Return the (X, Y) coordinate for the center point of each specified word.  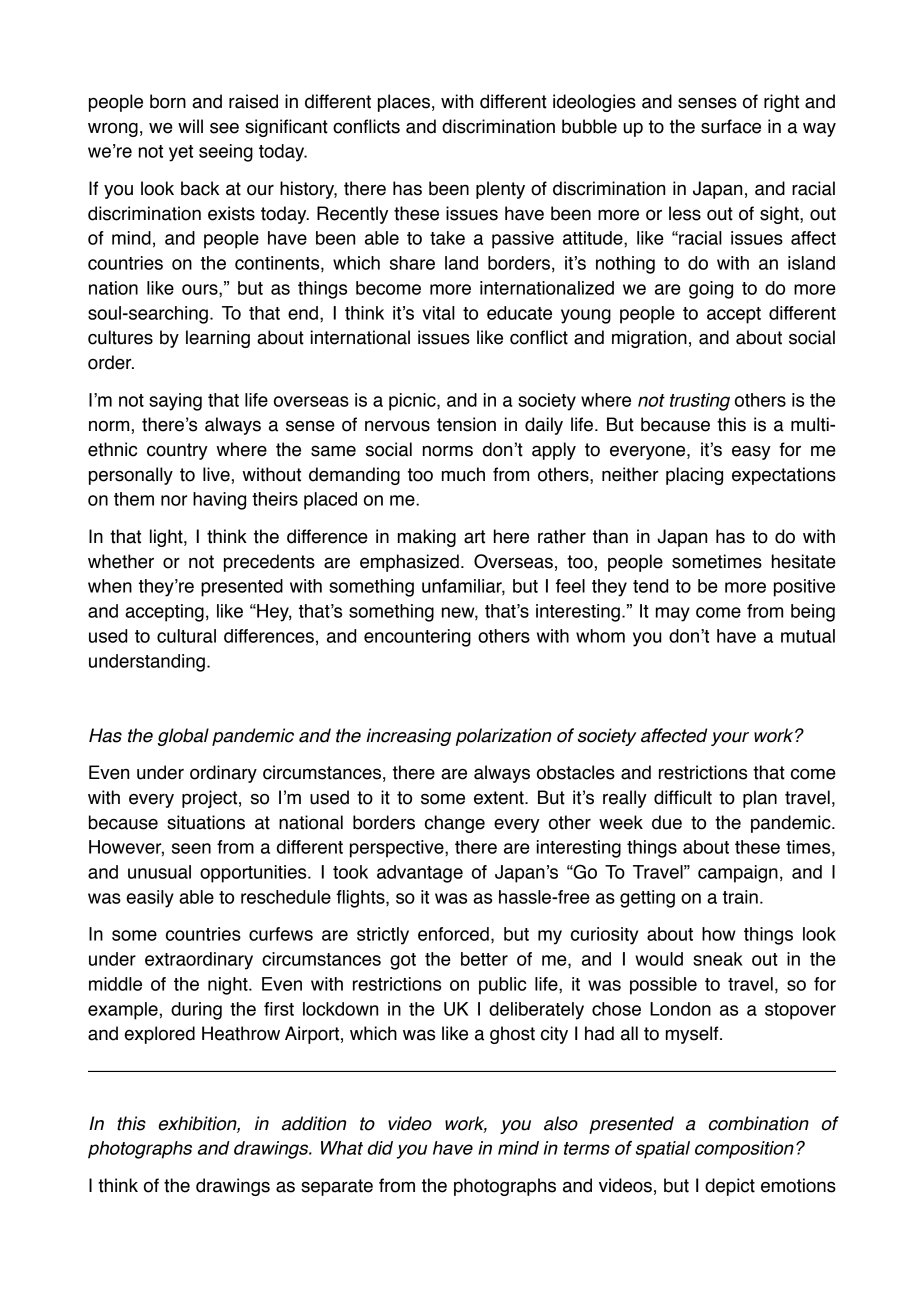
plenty (500, 190)
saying (175, 402)
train (740, 897)
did (380, 1148)
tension (466, 424)
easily (150, 899)
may (673, 614)
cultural (186, 636)
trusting (700, 402)
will (190, 126)
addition (314, 1123)
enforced (453, 934)
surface (731, 126)
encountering (417, 638)
